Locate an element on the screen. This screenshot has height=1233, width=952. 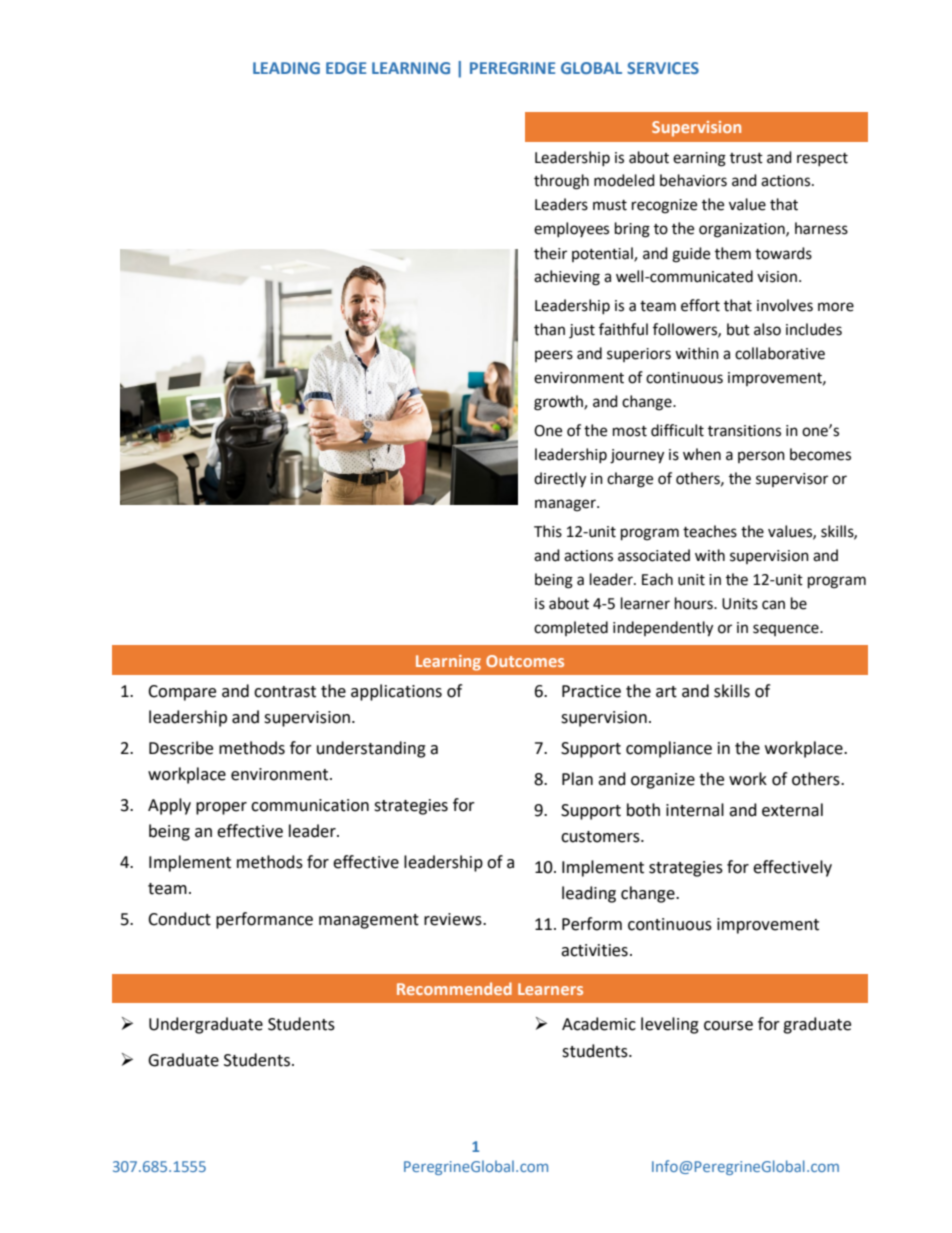
Conduct is located at coordinates (179, 919).
